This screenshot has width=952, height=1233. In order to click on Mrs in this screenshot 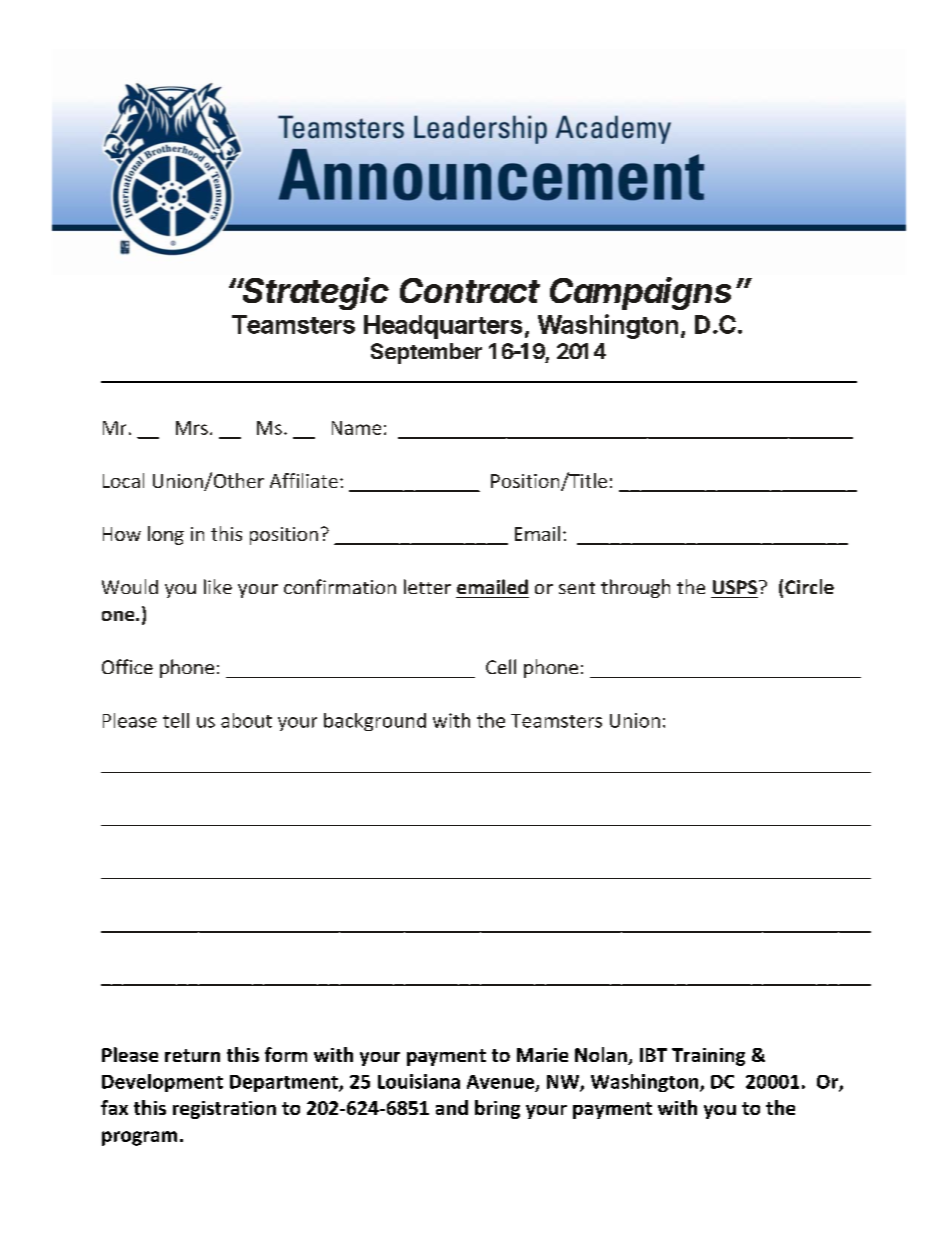, I will do `click(192, 428)`.
